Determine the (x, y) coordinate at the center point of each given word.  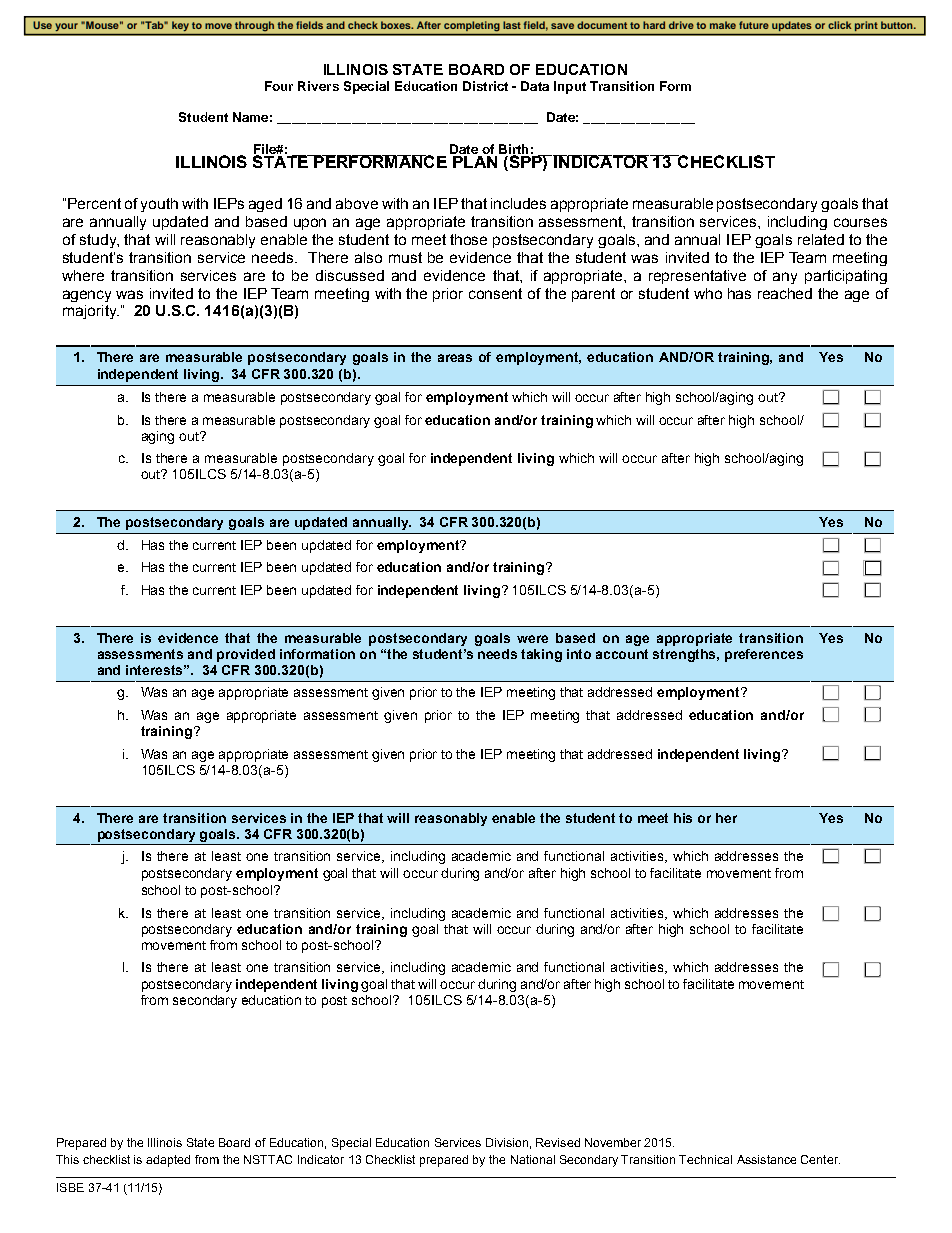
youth (159, 205)
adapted (168, 1161)
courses (860, 222)
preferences (764, 655)
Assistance (766, 1159)
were (532, 639)
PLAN (475, 160)
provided (246, 655)
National (533, 1159)
